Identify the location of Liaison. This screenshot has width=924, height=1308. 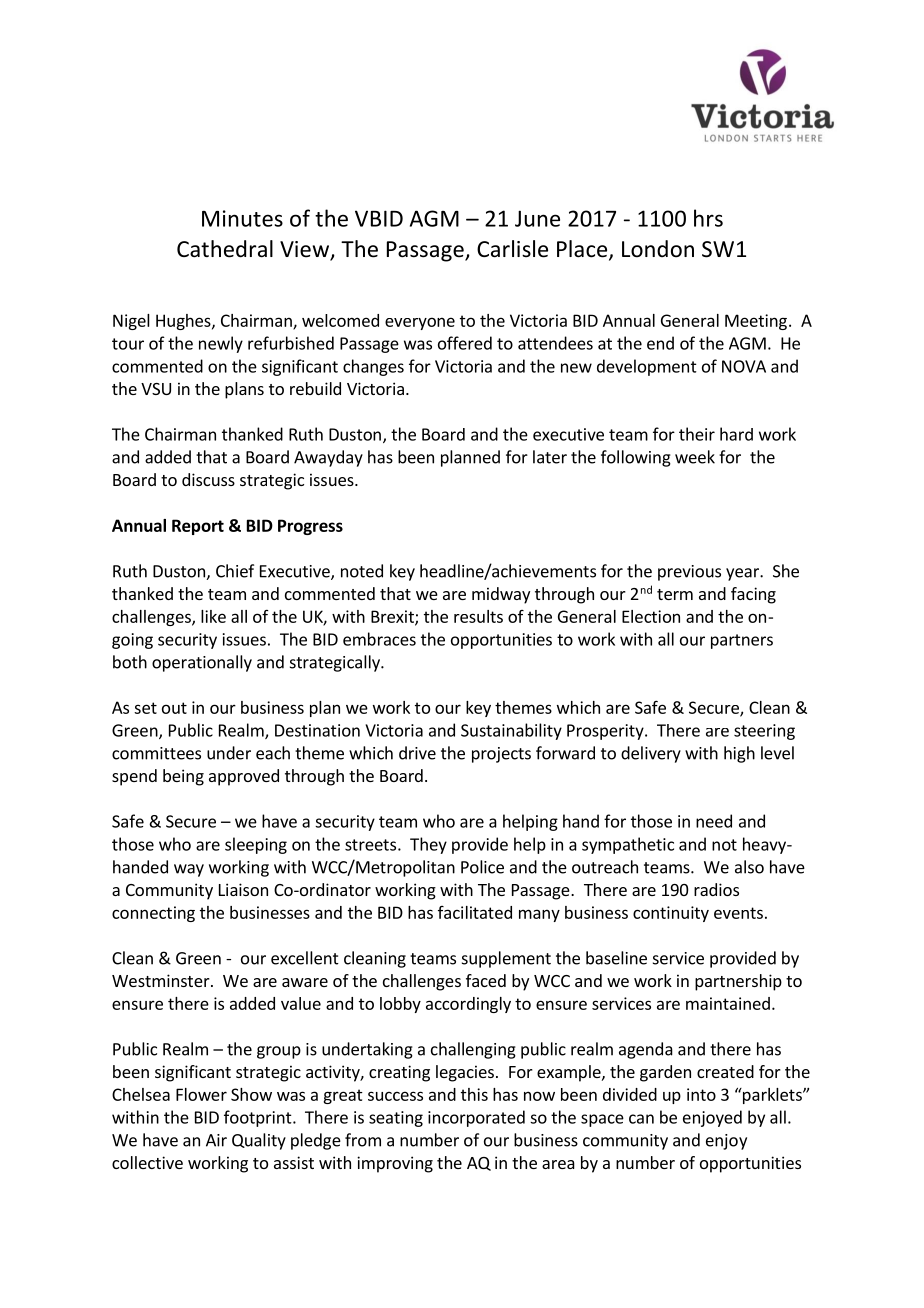
(243, 889).
